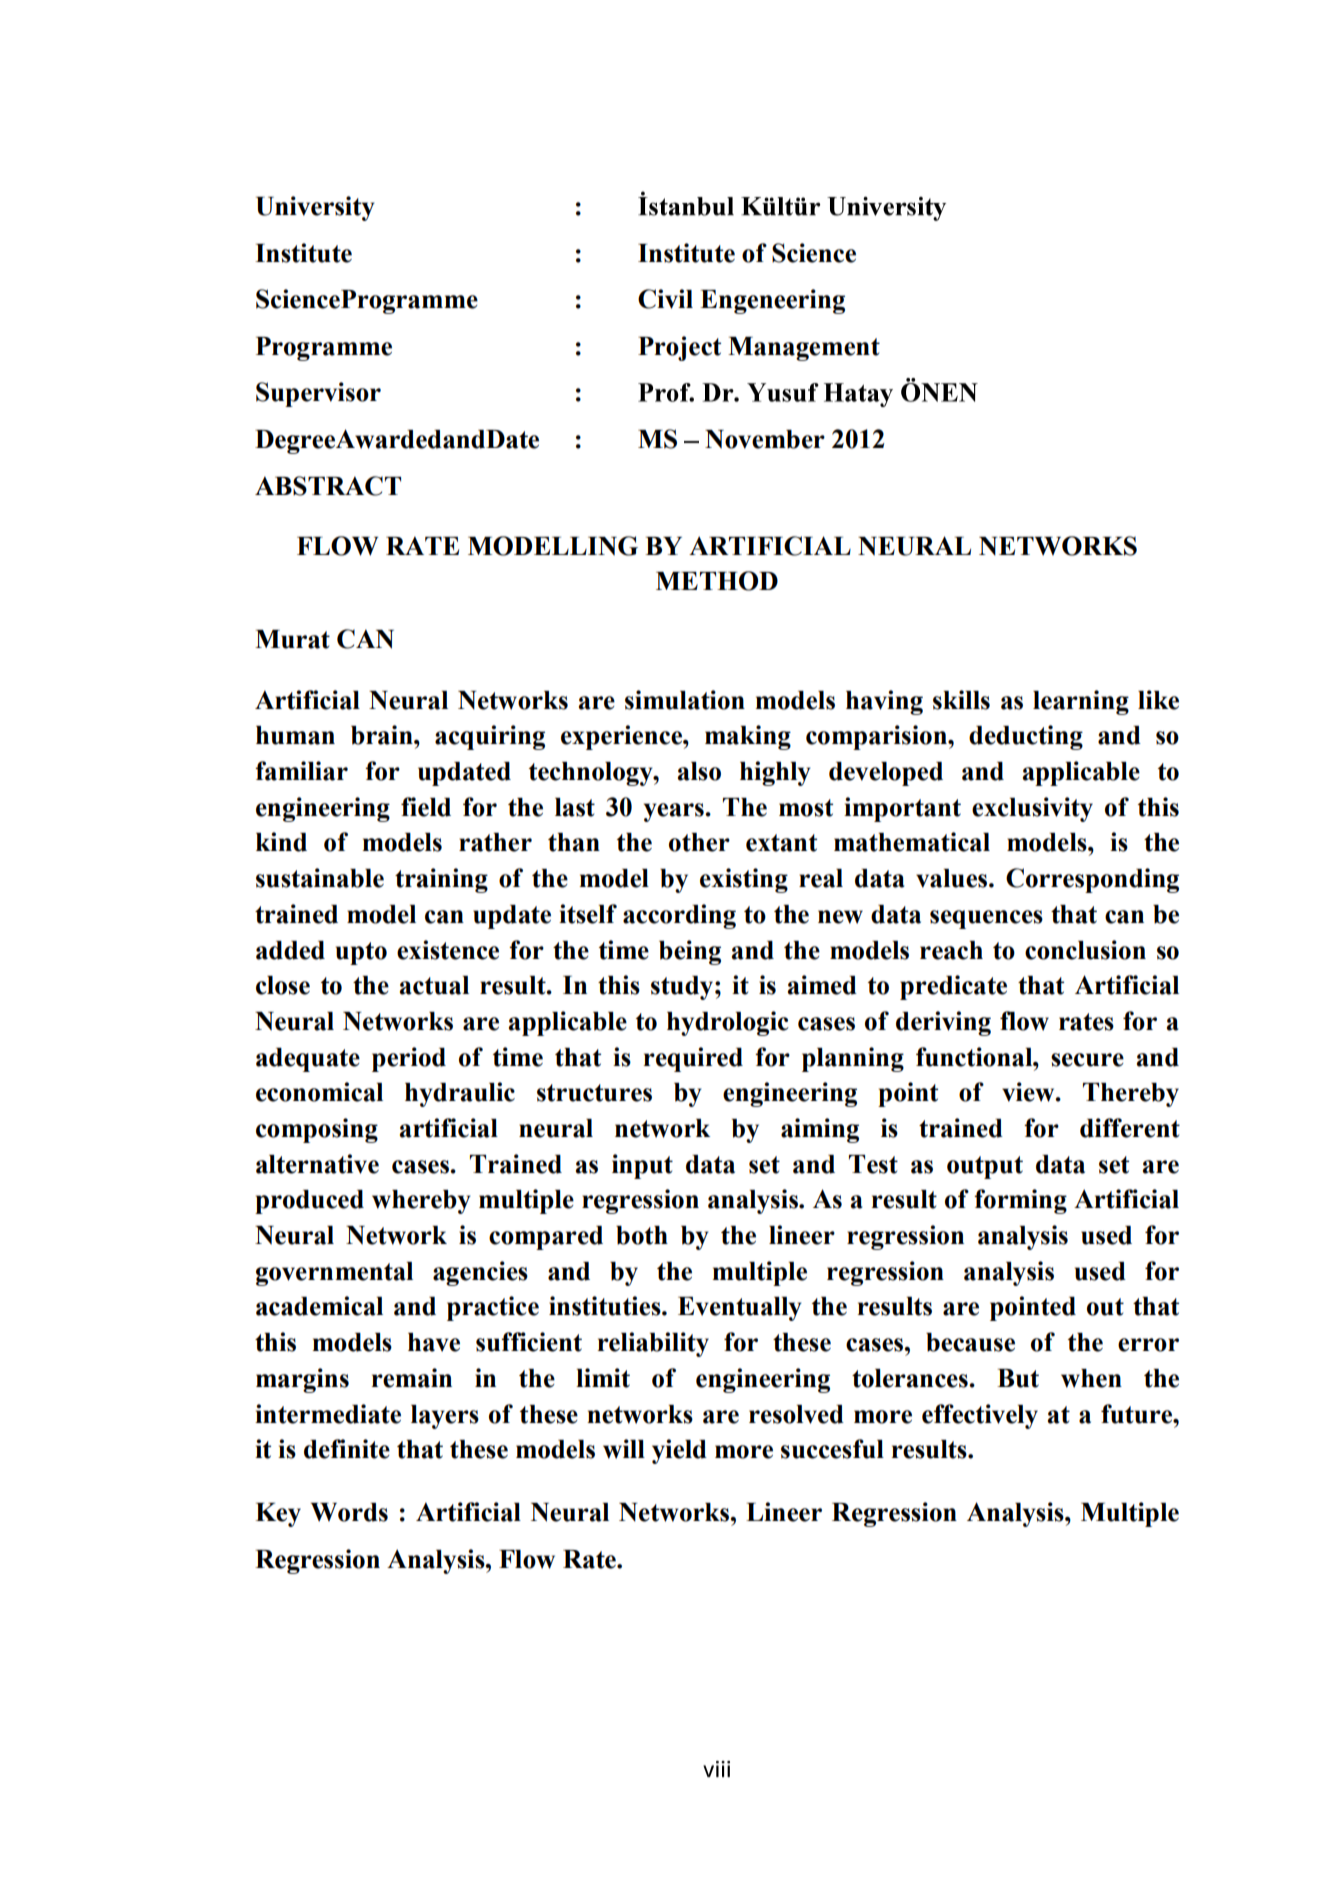 The width and height of the document is (1339, 1894). I want to click on effectively, so click(980, 1416).
